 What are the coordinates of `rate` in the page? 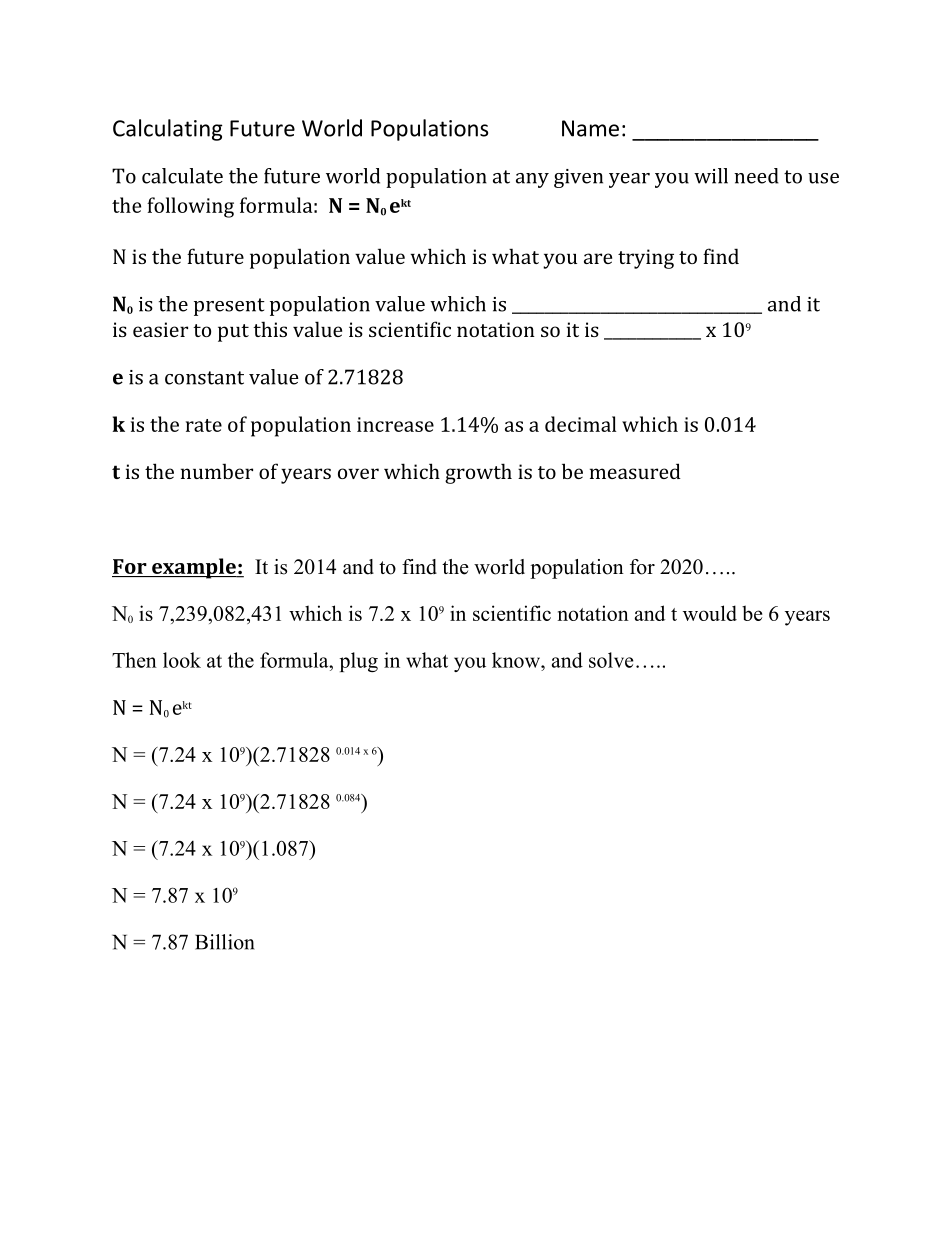 It's located at (204, 425).
